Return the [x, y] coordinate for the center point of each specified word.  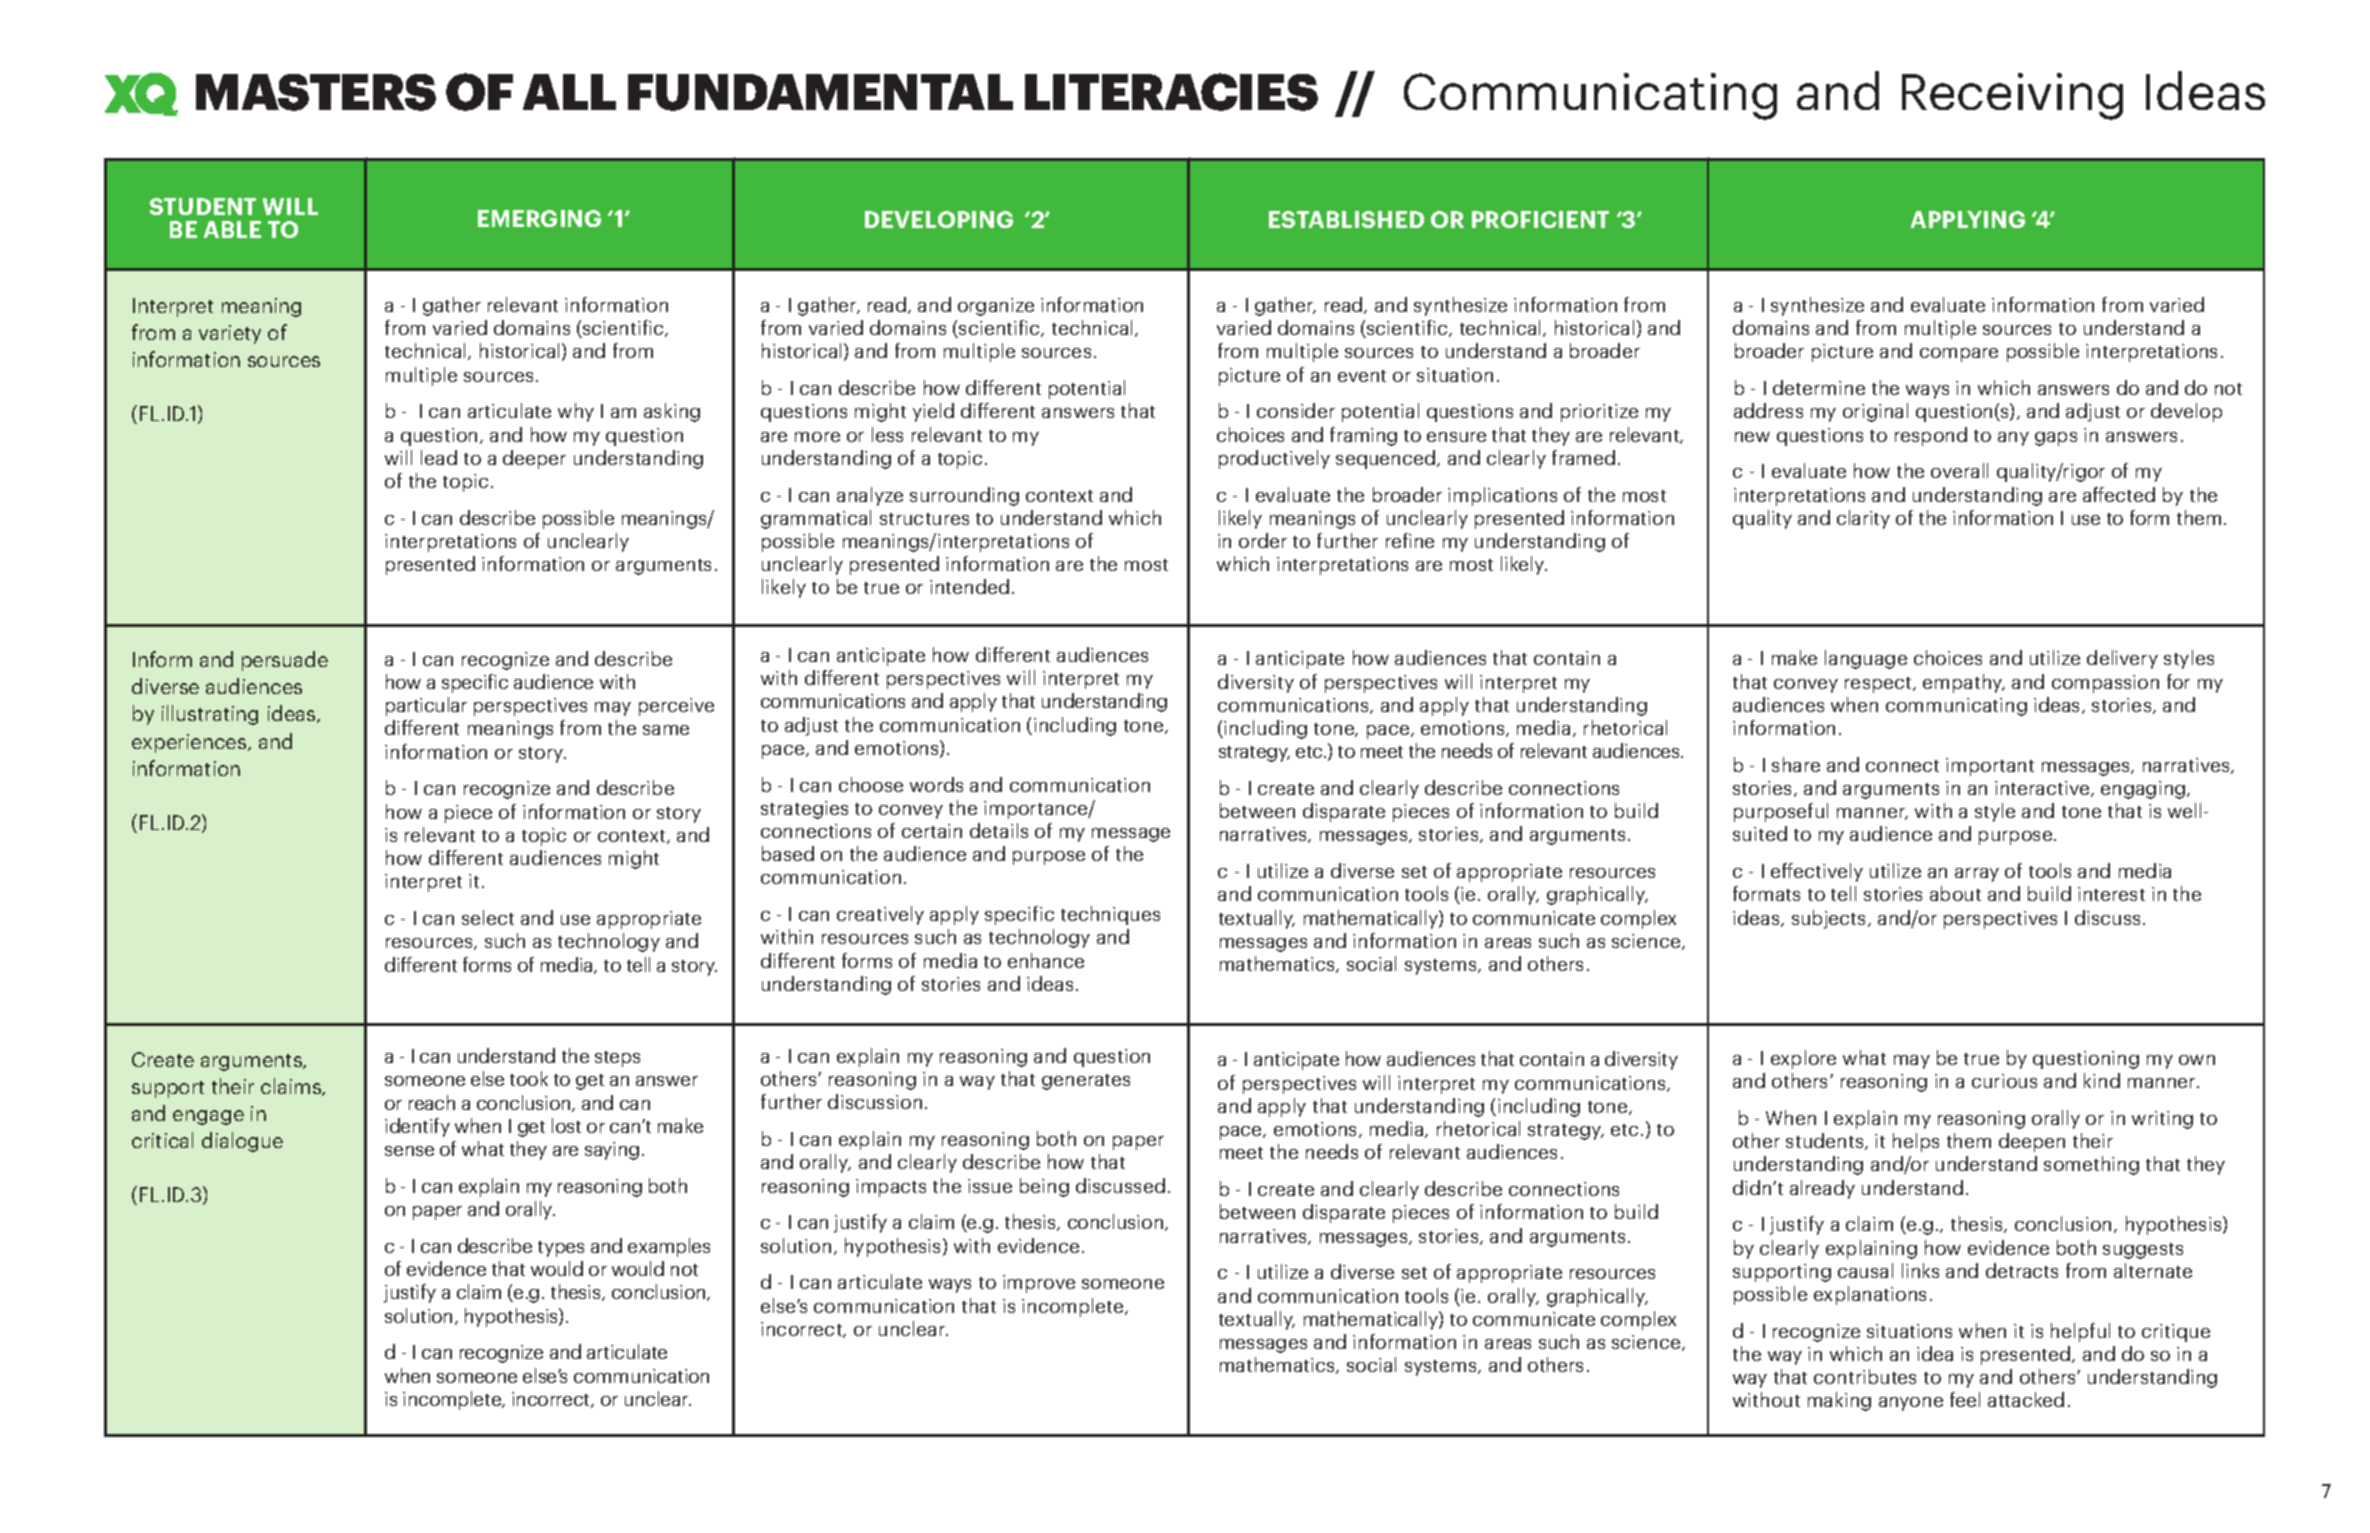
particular [426, 706]
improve [1039, 1284]
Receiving [2012, 96]
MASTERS [316, 92]
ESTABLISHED [1346, 219]
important [1990, 767]
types [561, 1249]
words [936, 784]
